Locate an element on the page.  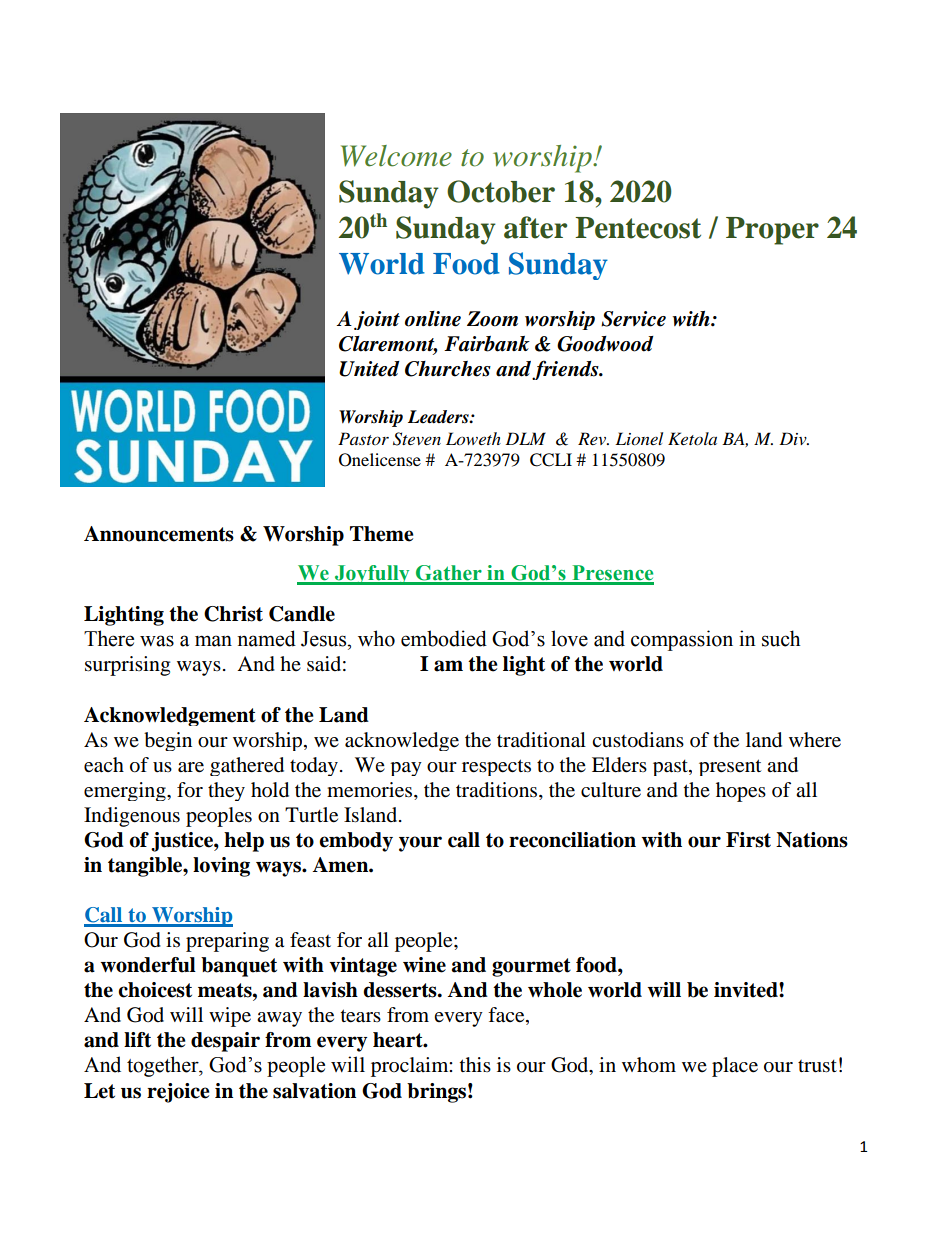
Proper is located at coordinates (772, 231).
